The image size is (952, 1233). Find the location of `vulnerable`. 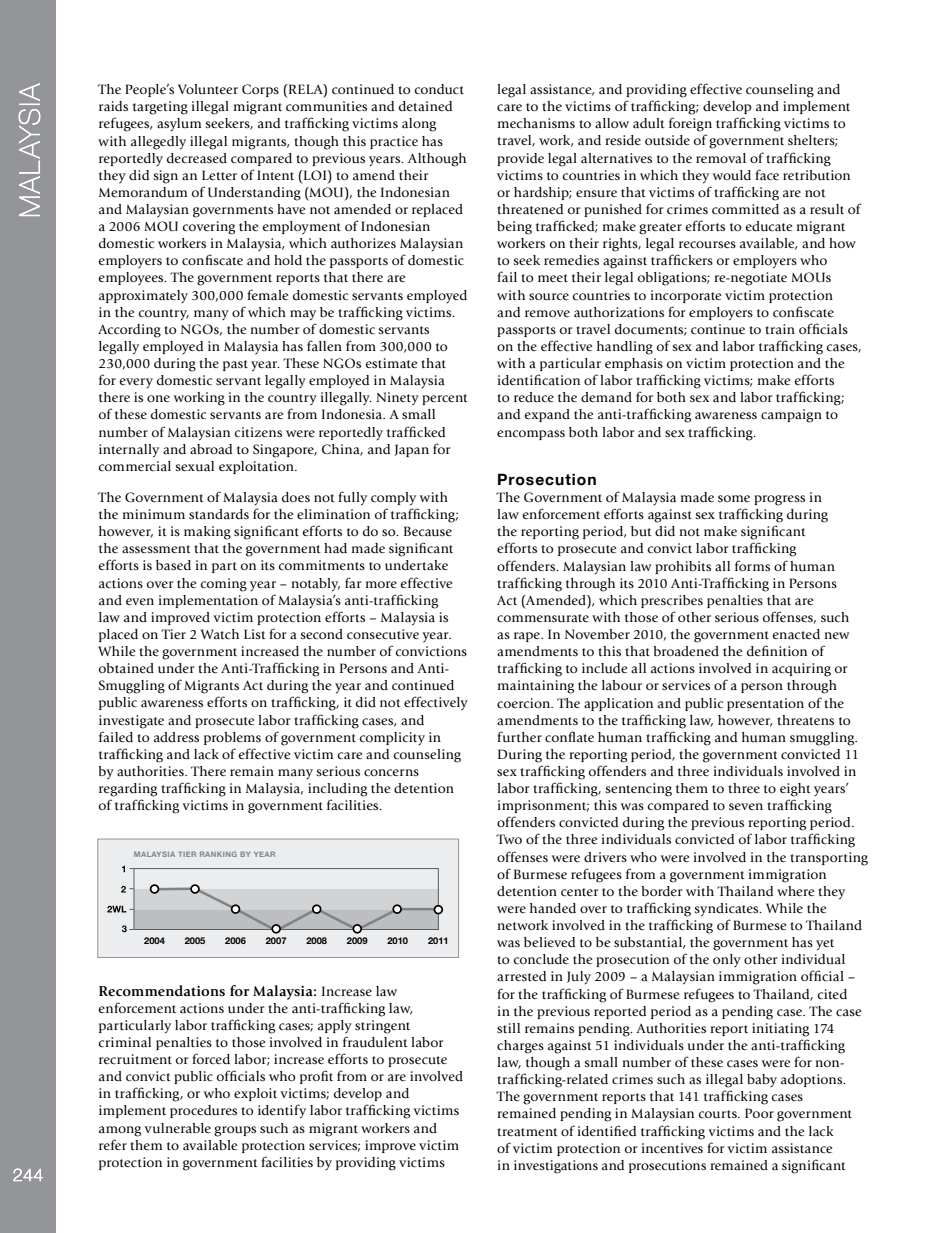

vulnerable is located at coordinates (177, 1128).
